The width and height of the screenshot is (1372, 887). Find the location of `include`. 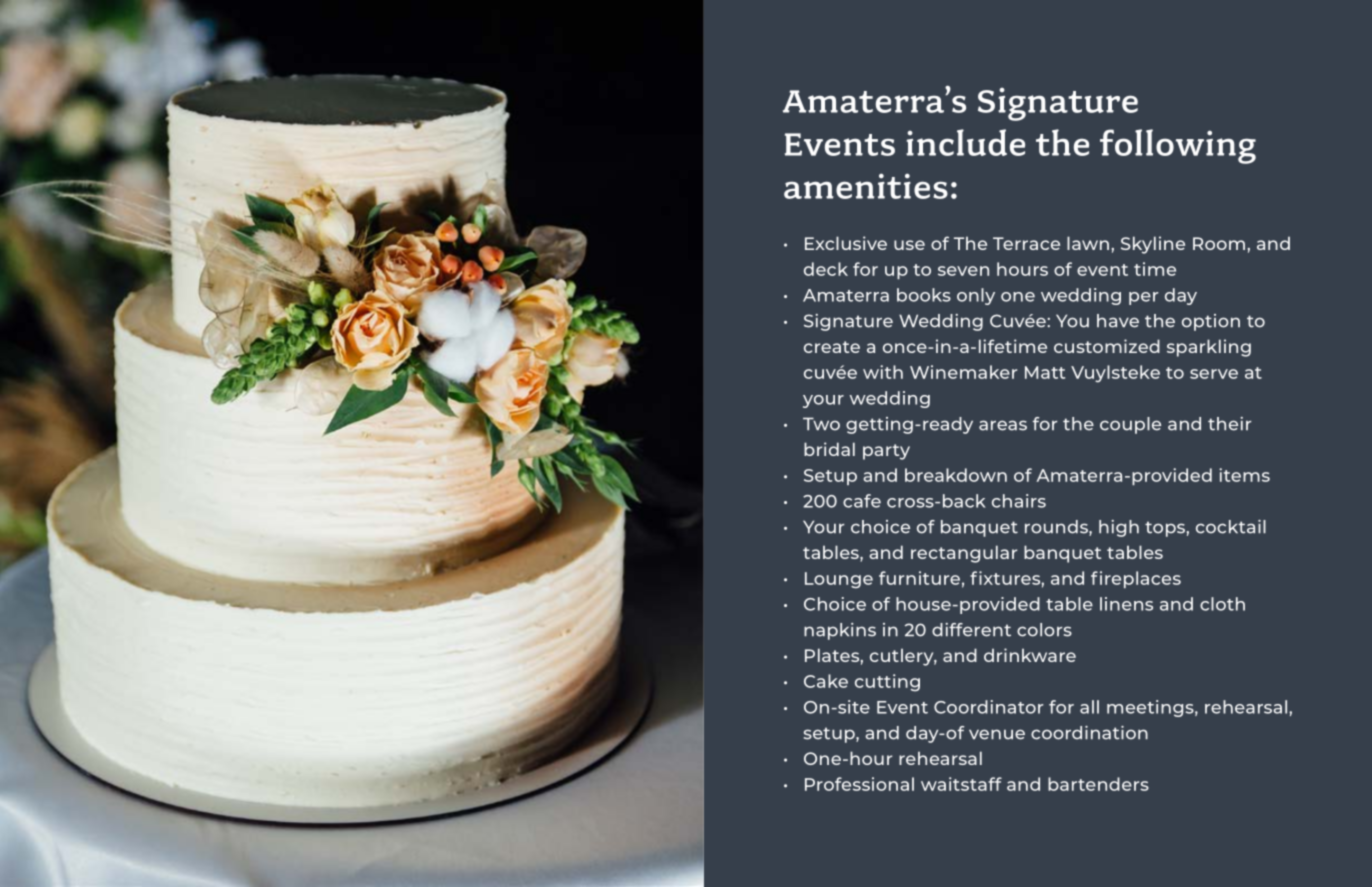

include is located at coordinates (965, 142).
